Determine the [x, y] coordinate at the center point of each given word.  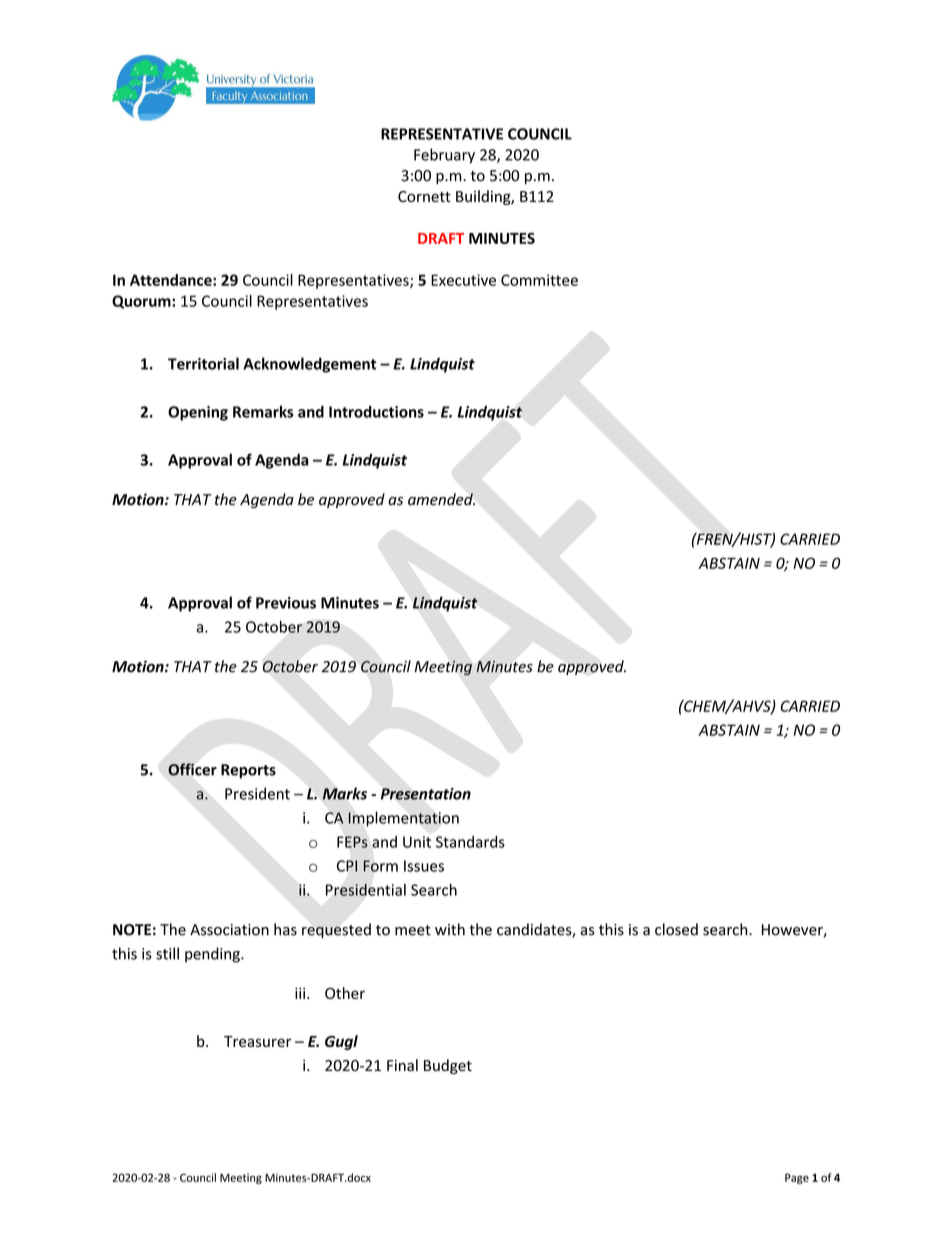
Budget [448, 1066]
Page [797, 1178]
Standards [470, 842]
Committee [539, 280]
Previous [286, 603]
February [444, 156]
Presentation [426, 794]
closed [676, 929]
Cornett [424, 197]
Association [229, 930]
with [450, 929]
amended [441, 499]
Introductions [376, 411]
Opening [198, 413]
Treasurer [257, 1041]
